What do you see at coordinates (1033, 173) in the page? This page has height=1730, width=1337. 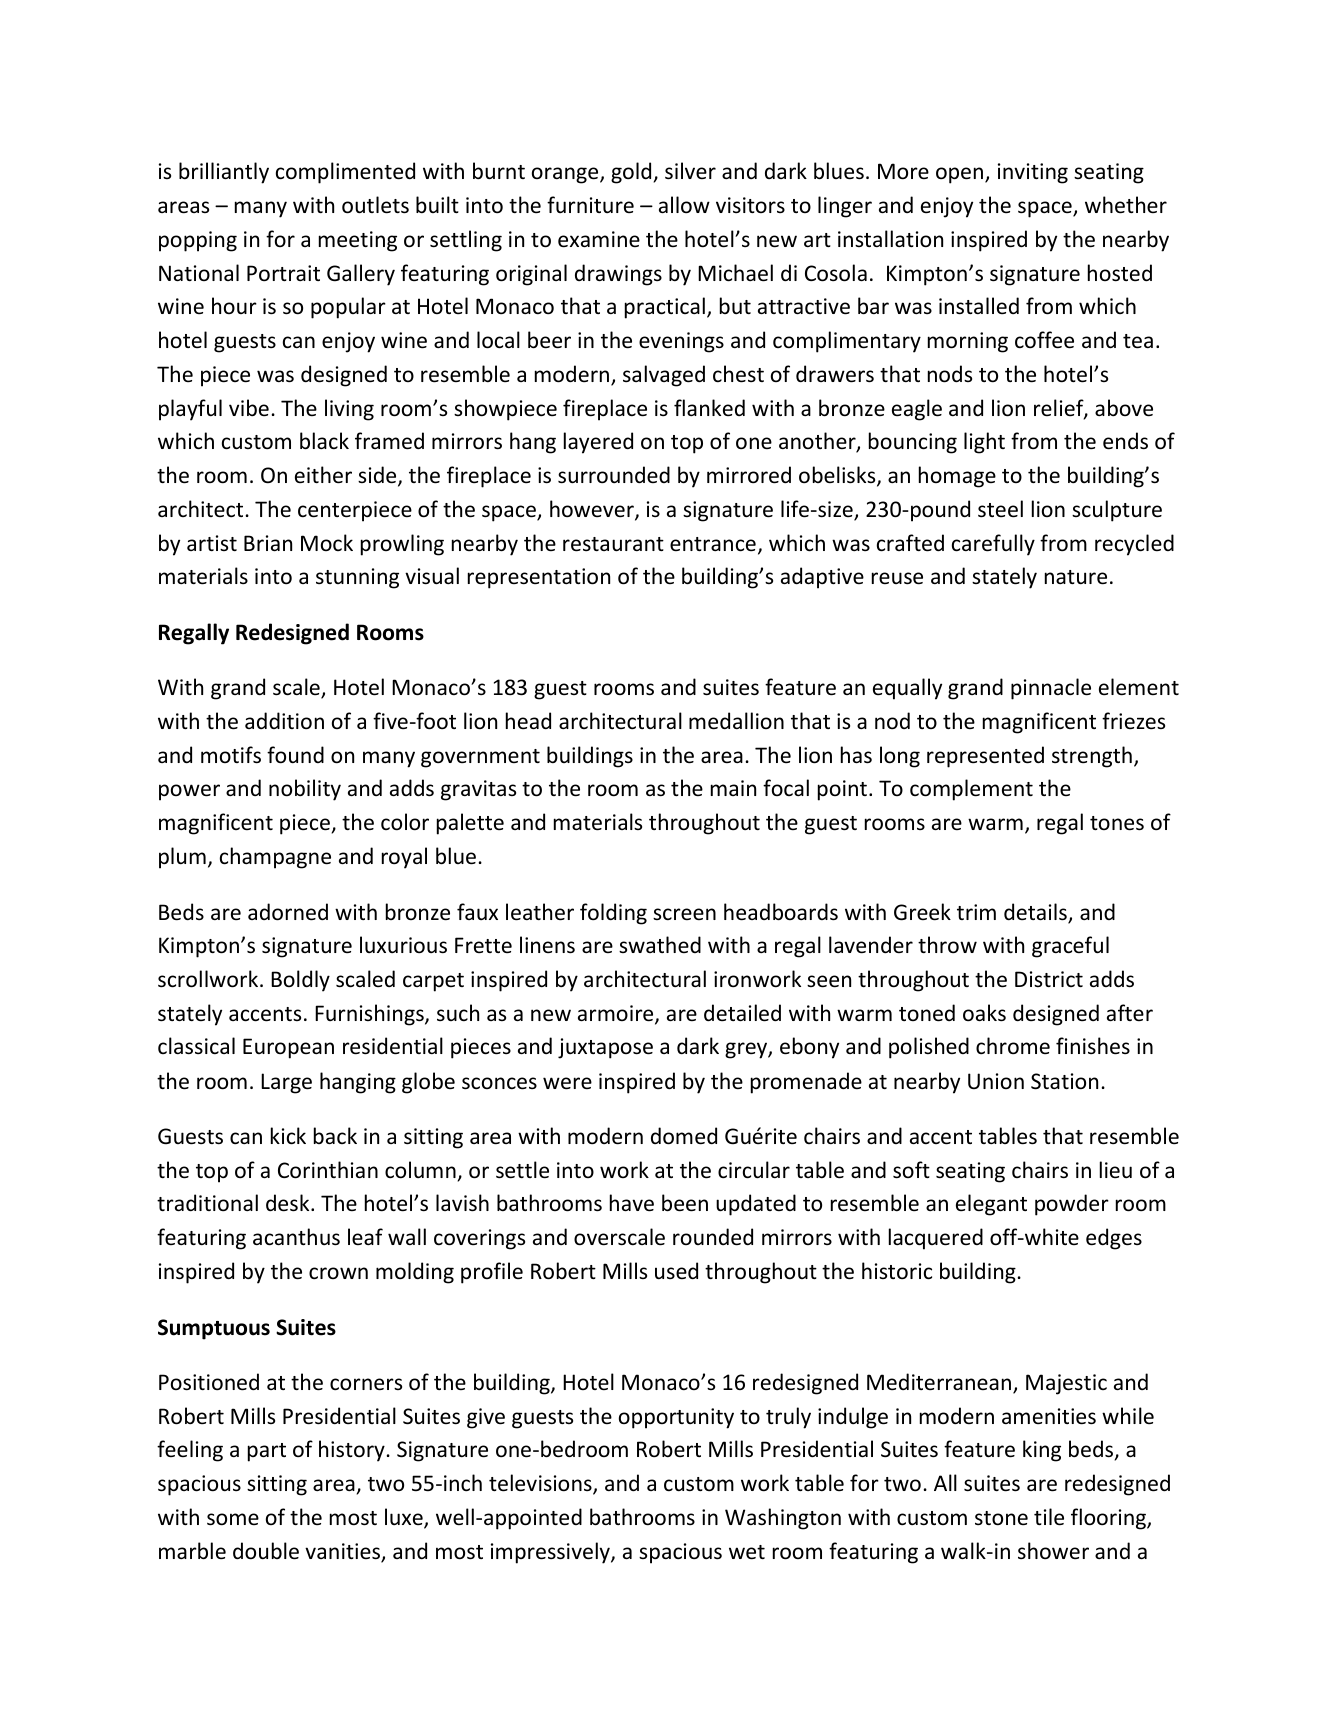 I see `inviting` at bounding box center [1033, 173].
